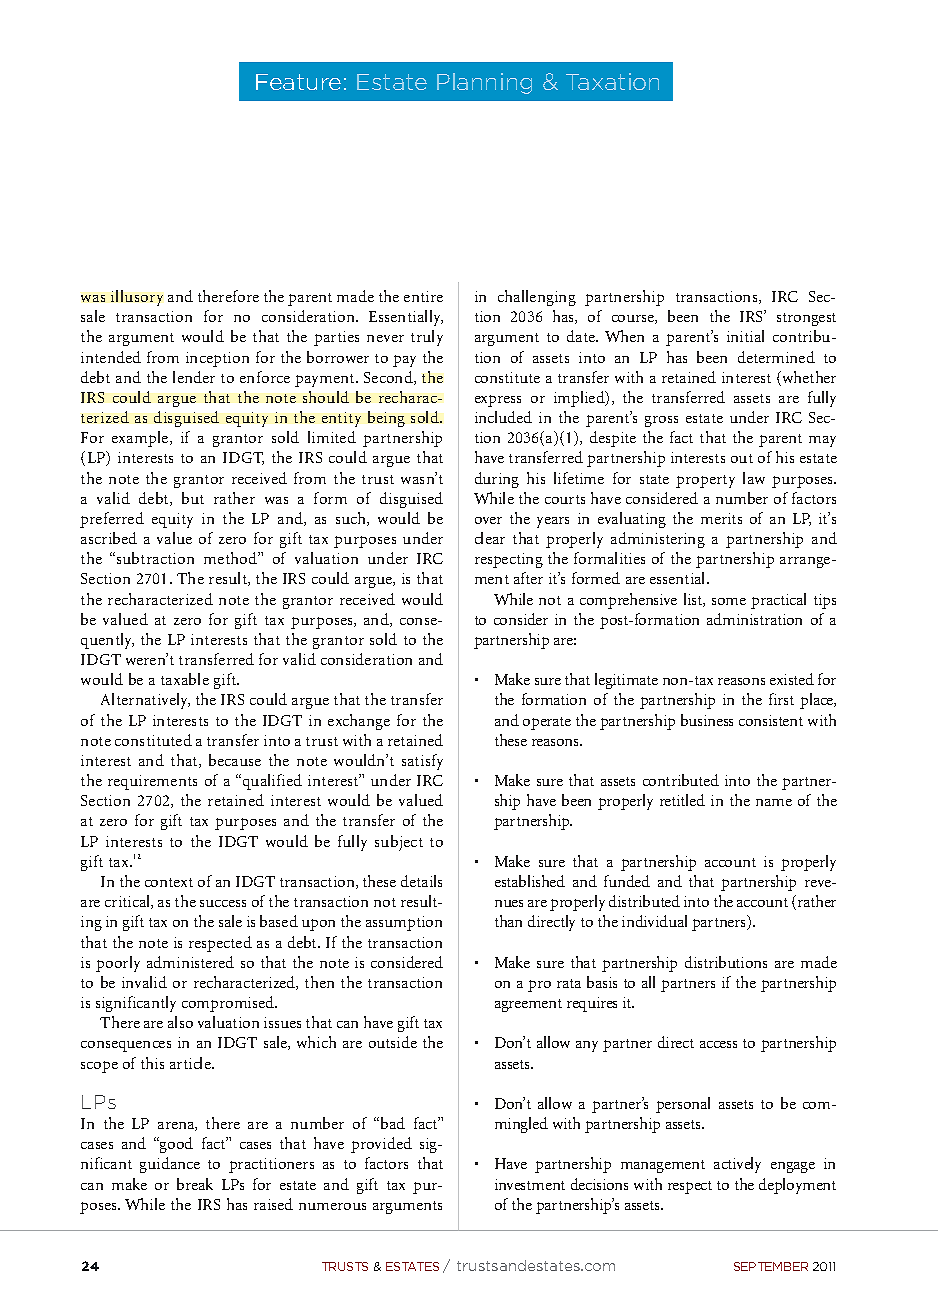  Describe the element at coordinates (498, 401) in the document. I see `express` at that location.
